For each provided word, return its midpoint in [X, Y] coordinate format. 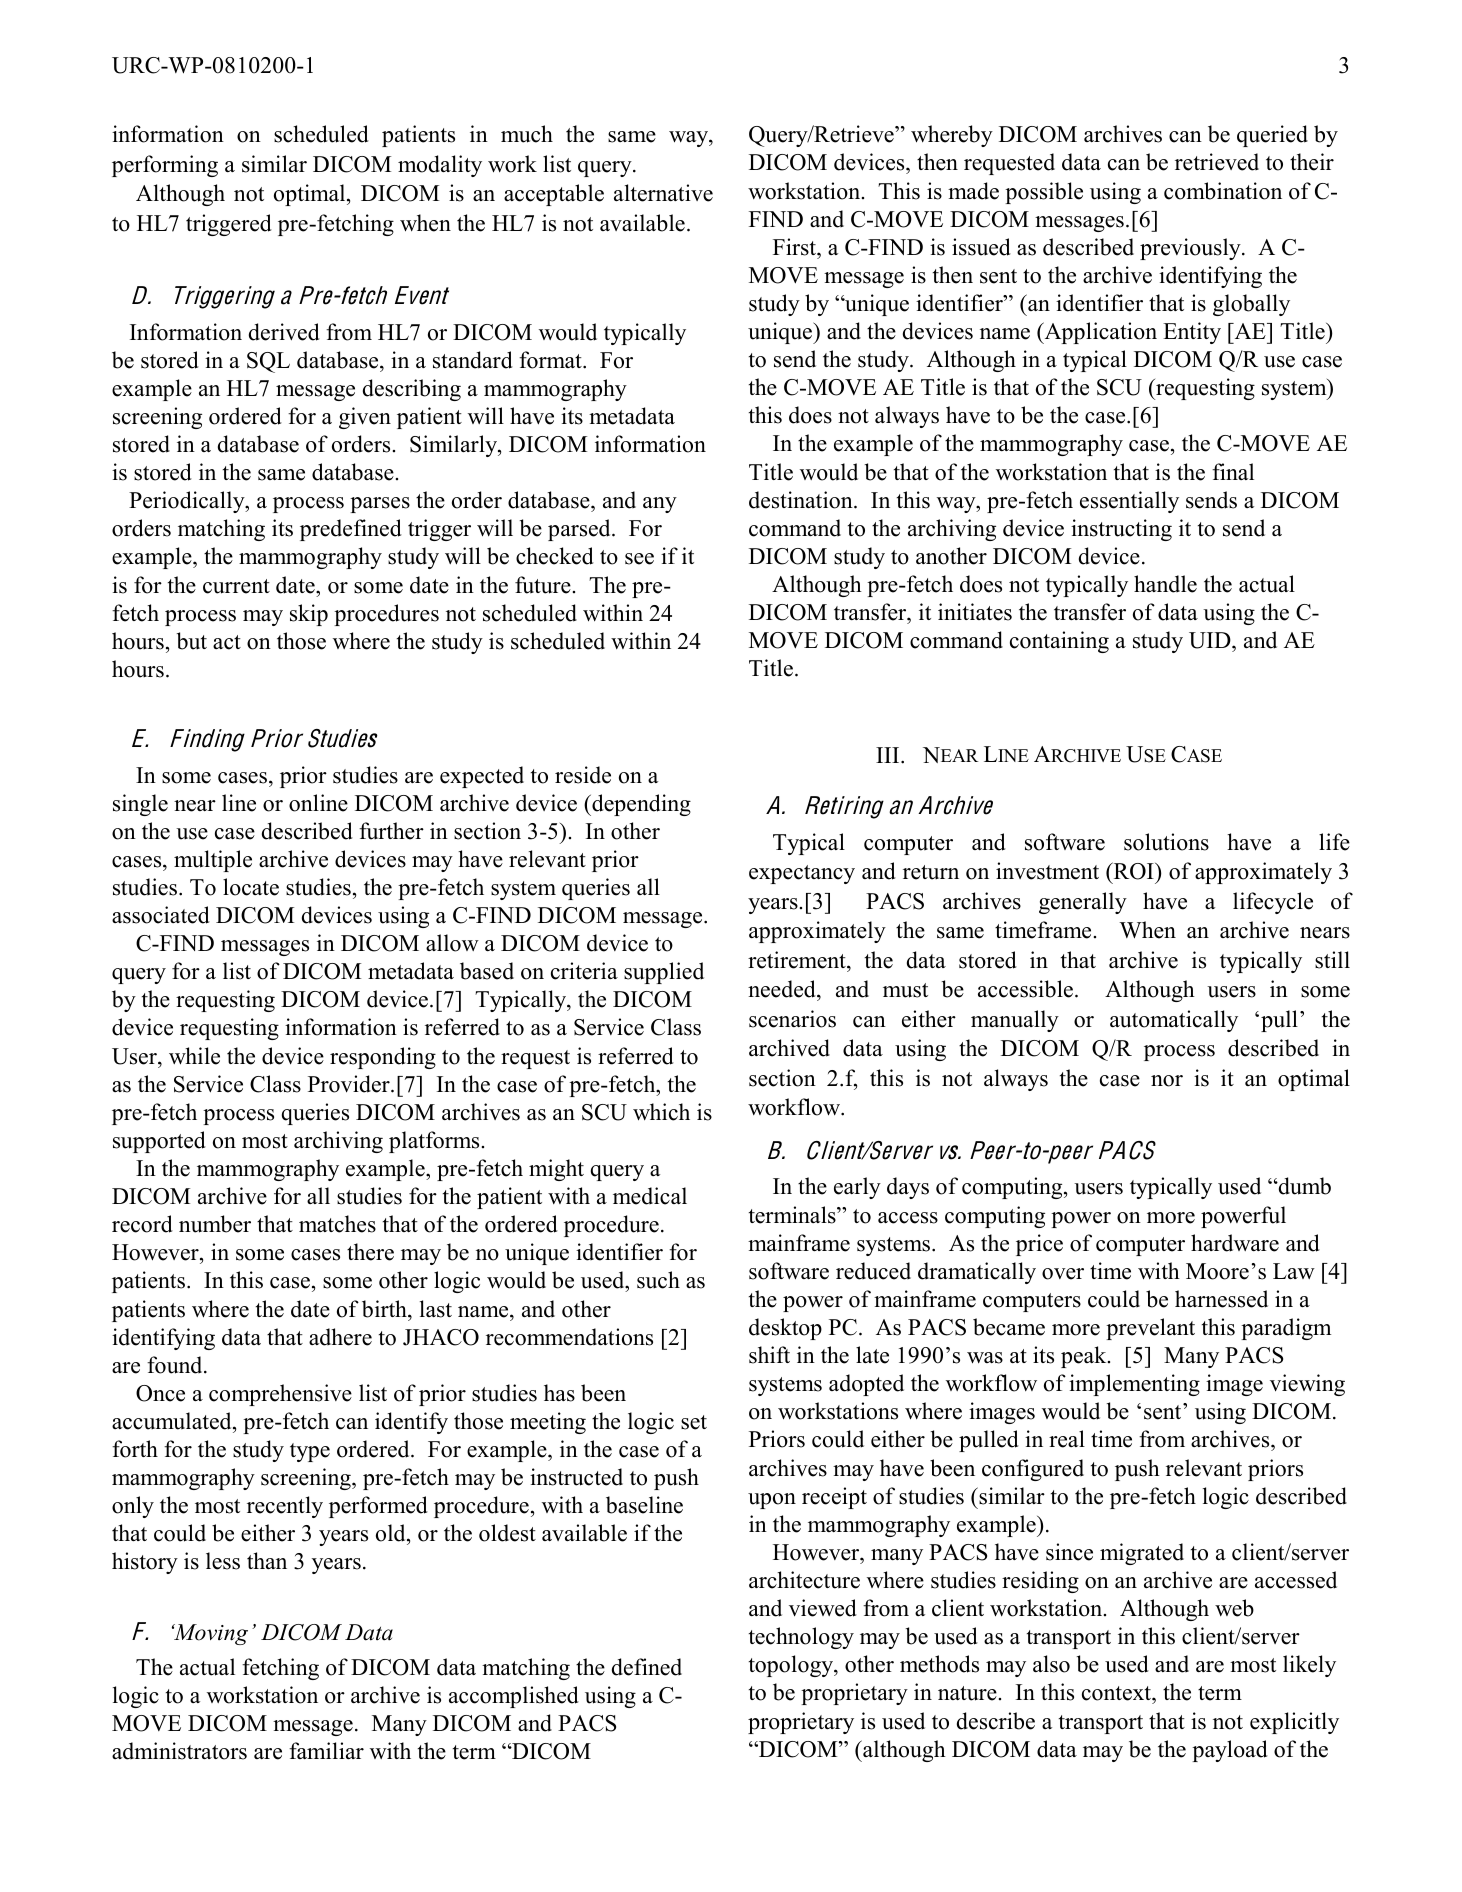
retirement [798, 960]
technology [801, 1638]
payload [1230, 1751]
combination [1223, 191]
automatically [1174, 1021]
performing [165, 166]
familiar [326, 1750]
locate [251, 887]
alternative [663, 193]
